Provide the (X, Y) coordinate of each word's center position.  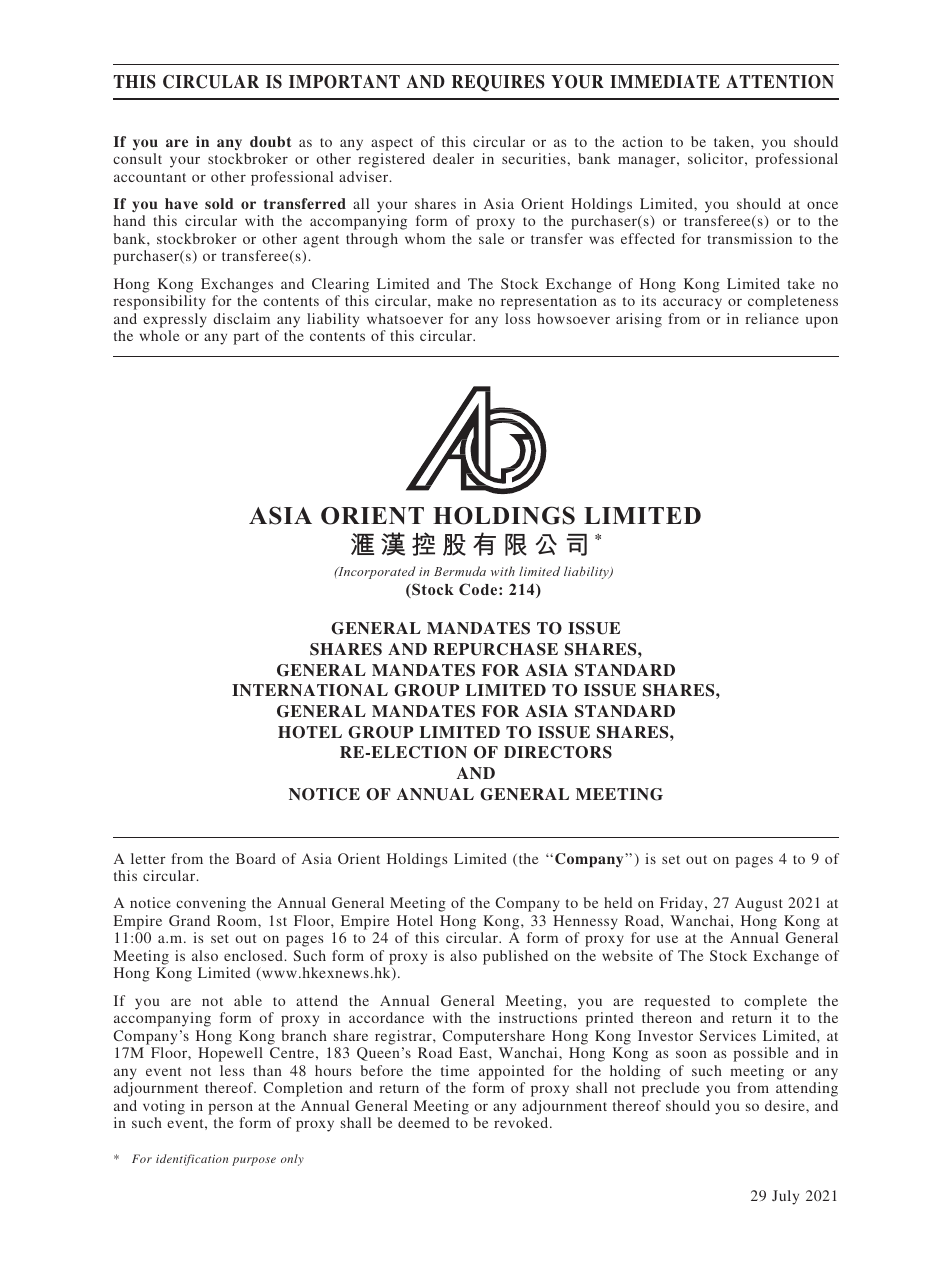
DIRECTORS (558, 752)
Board (256, 858)
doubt (271, 141)
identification (192, 1160)
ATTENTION (780, 82)
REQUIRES (498, 83)
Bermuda (460, 571)
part (246, 338)
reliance (772, 318)
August (759, 904)
